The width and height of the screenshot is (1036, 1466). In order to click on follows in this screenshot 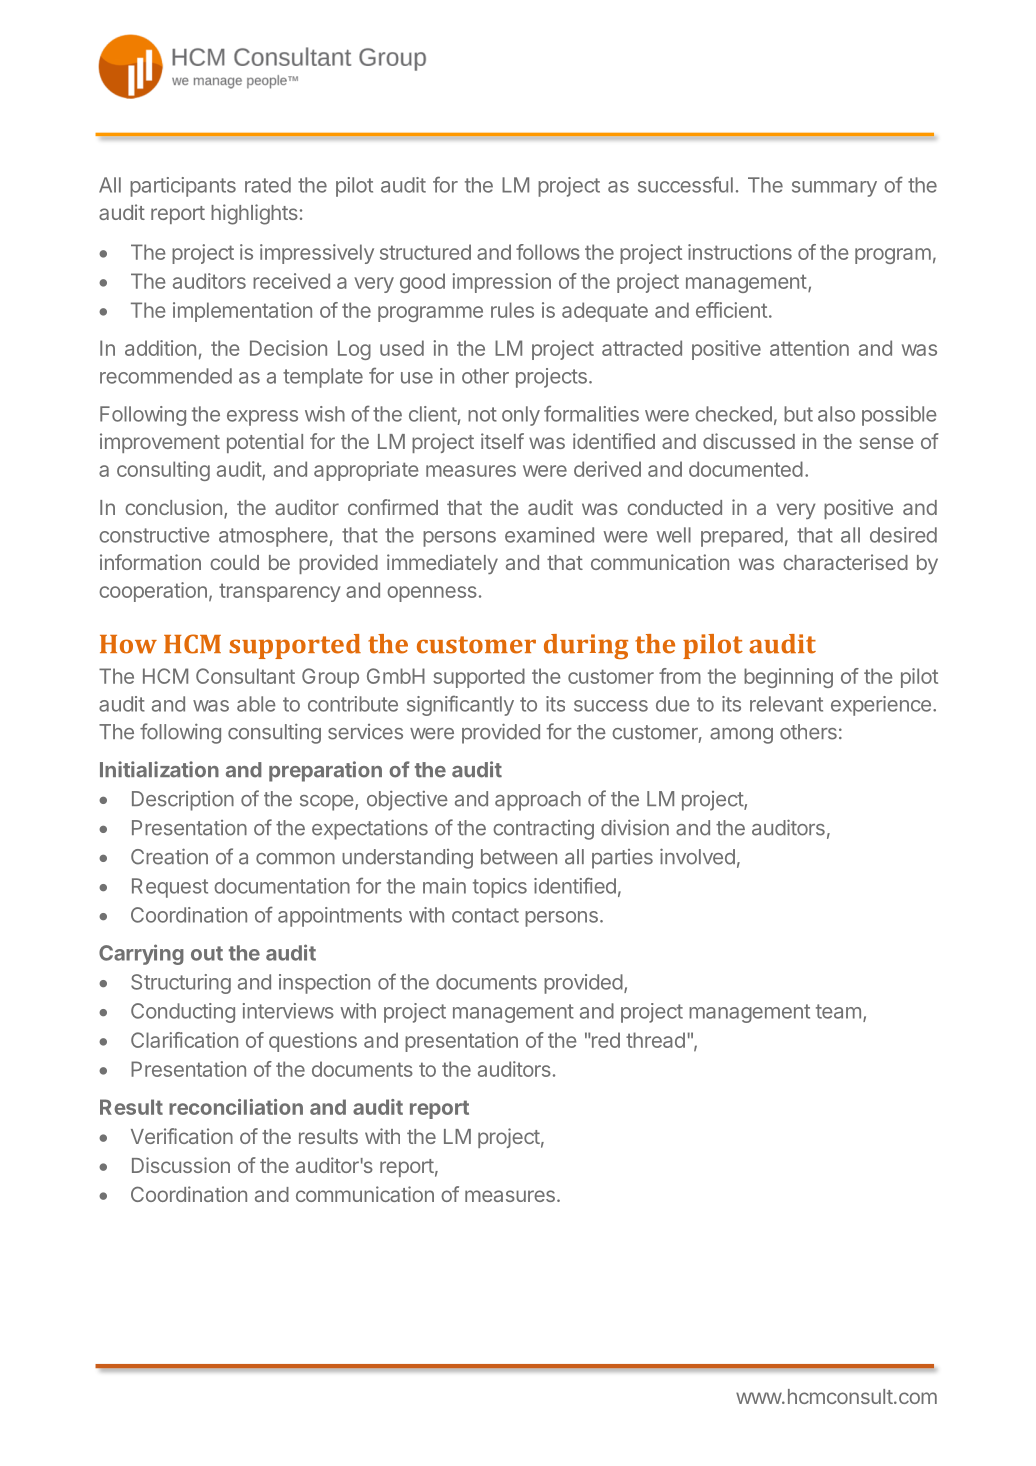, I will do `click(548, 252)`.
